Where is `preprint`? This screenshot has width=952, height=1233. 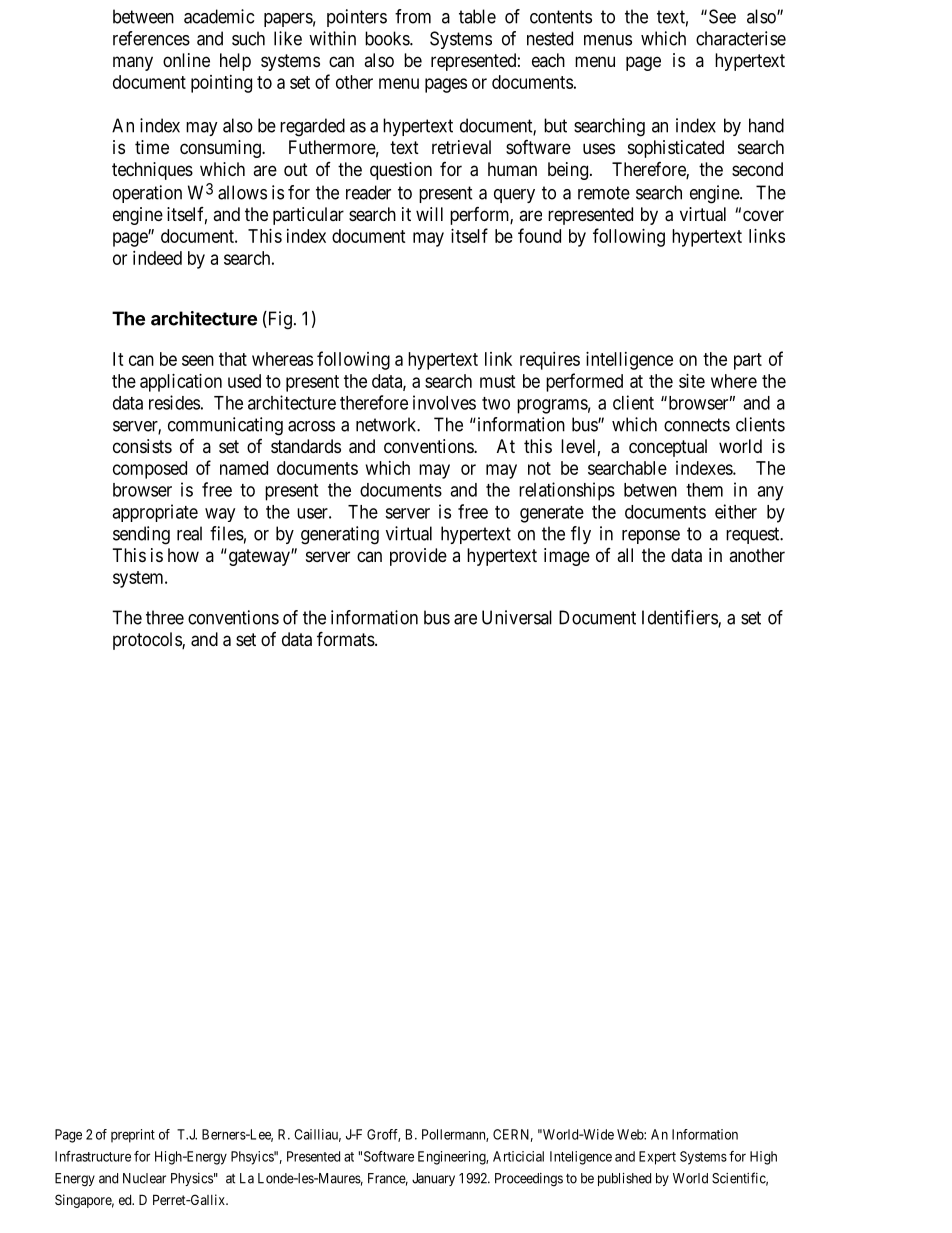 preprint is located at coordinates (133, 1136).
